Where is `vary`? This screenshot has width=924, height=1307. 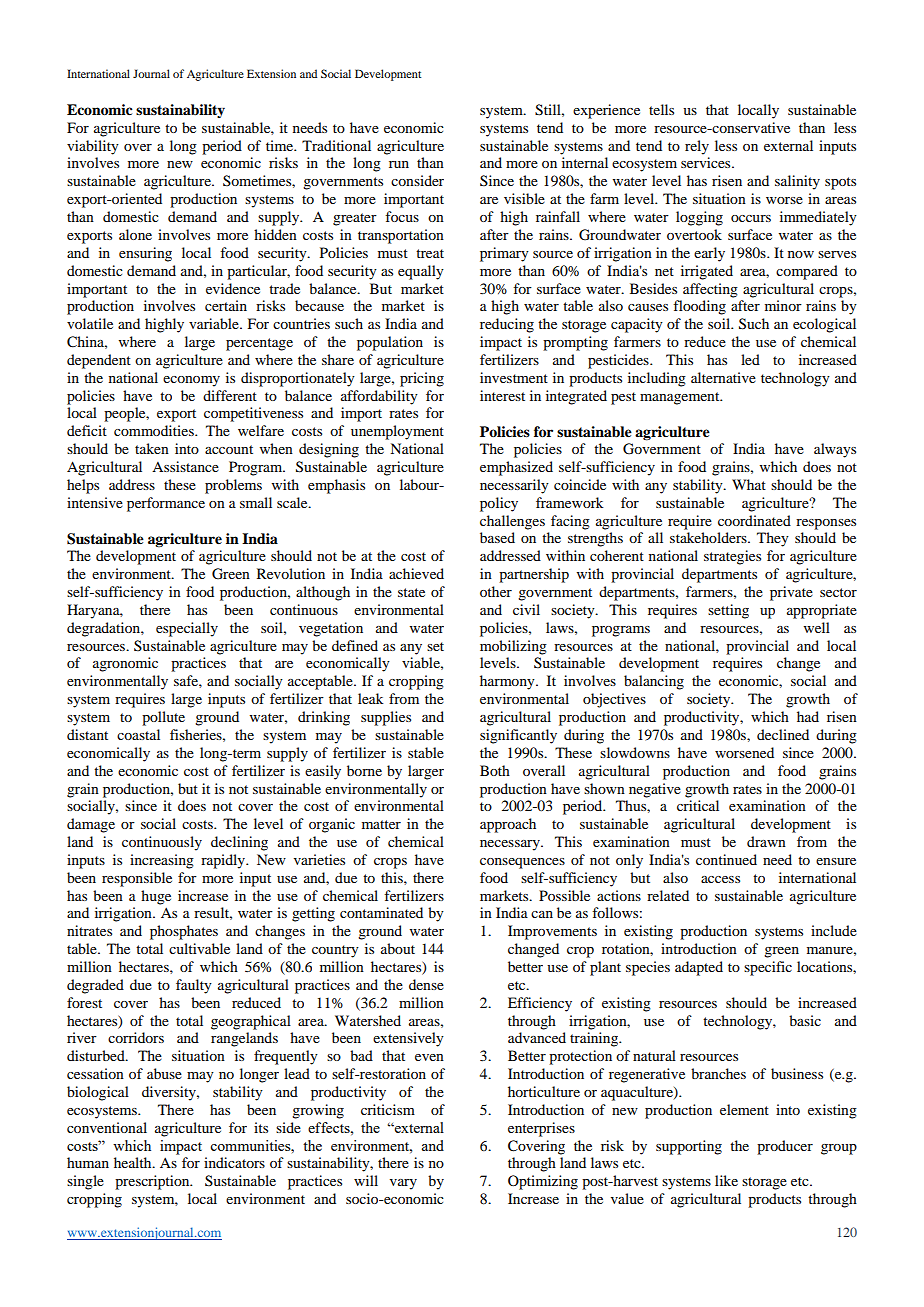 vary is located at coordinates (403, 1184).
